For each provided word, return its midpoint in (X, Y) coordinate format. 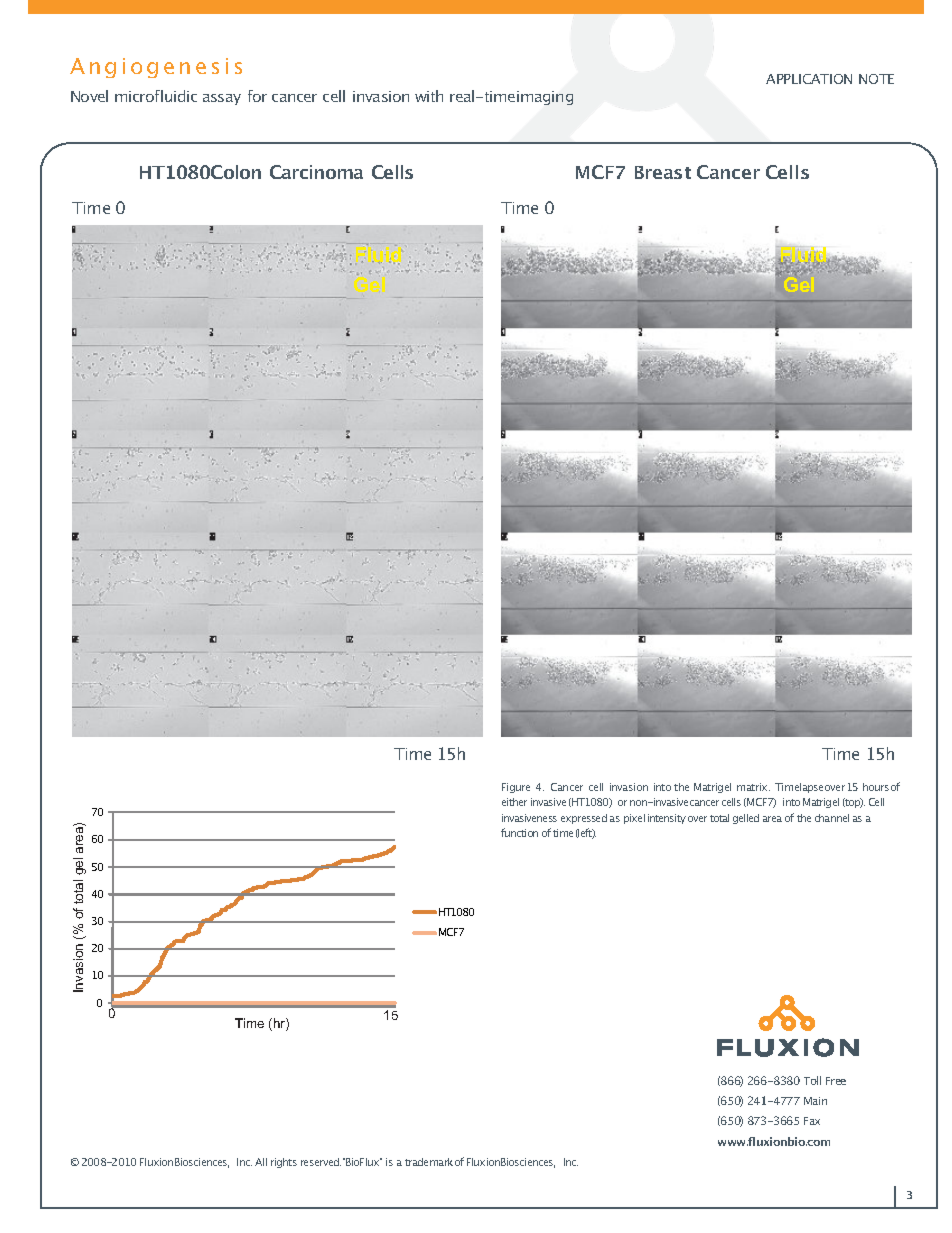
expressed (584, 819)
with (429, 96)
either (514, 802)
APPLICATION (809, 79)
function (519, 832)
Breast (663, 172)
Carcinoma (316, 172)
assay (222, 99)
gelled (746, 819)
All (261, 1162)
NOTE (876, 79)
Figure (516, 788)
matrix (753, 787)
